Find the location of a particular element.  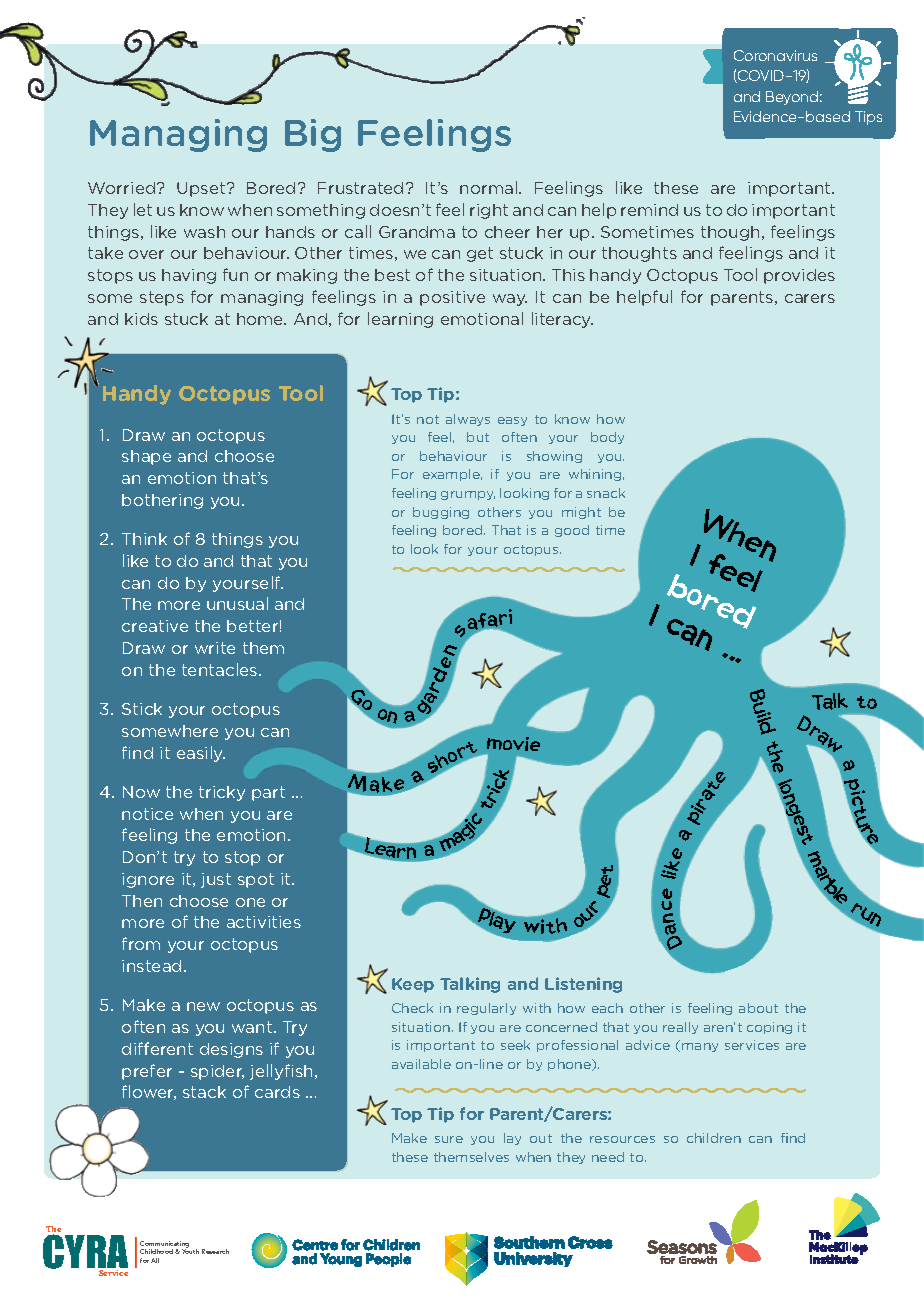

about is located at coordinates (758, 1008).
